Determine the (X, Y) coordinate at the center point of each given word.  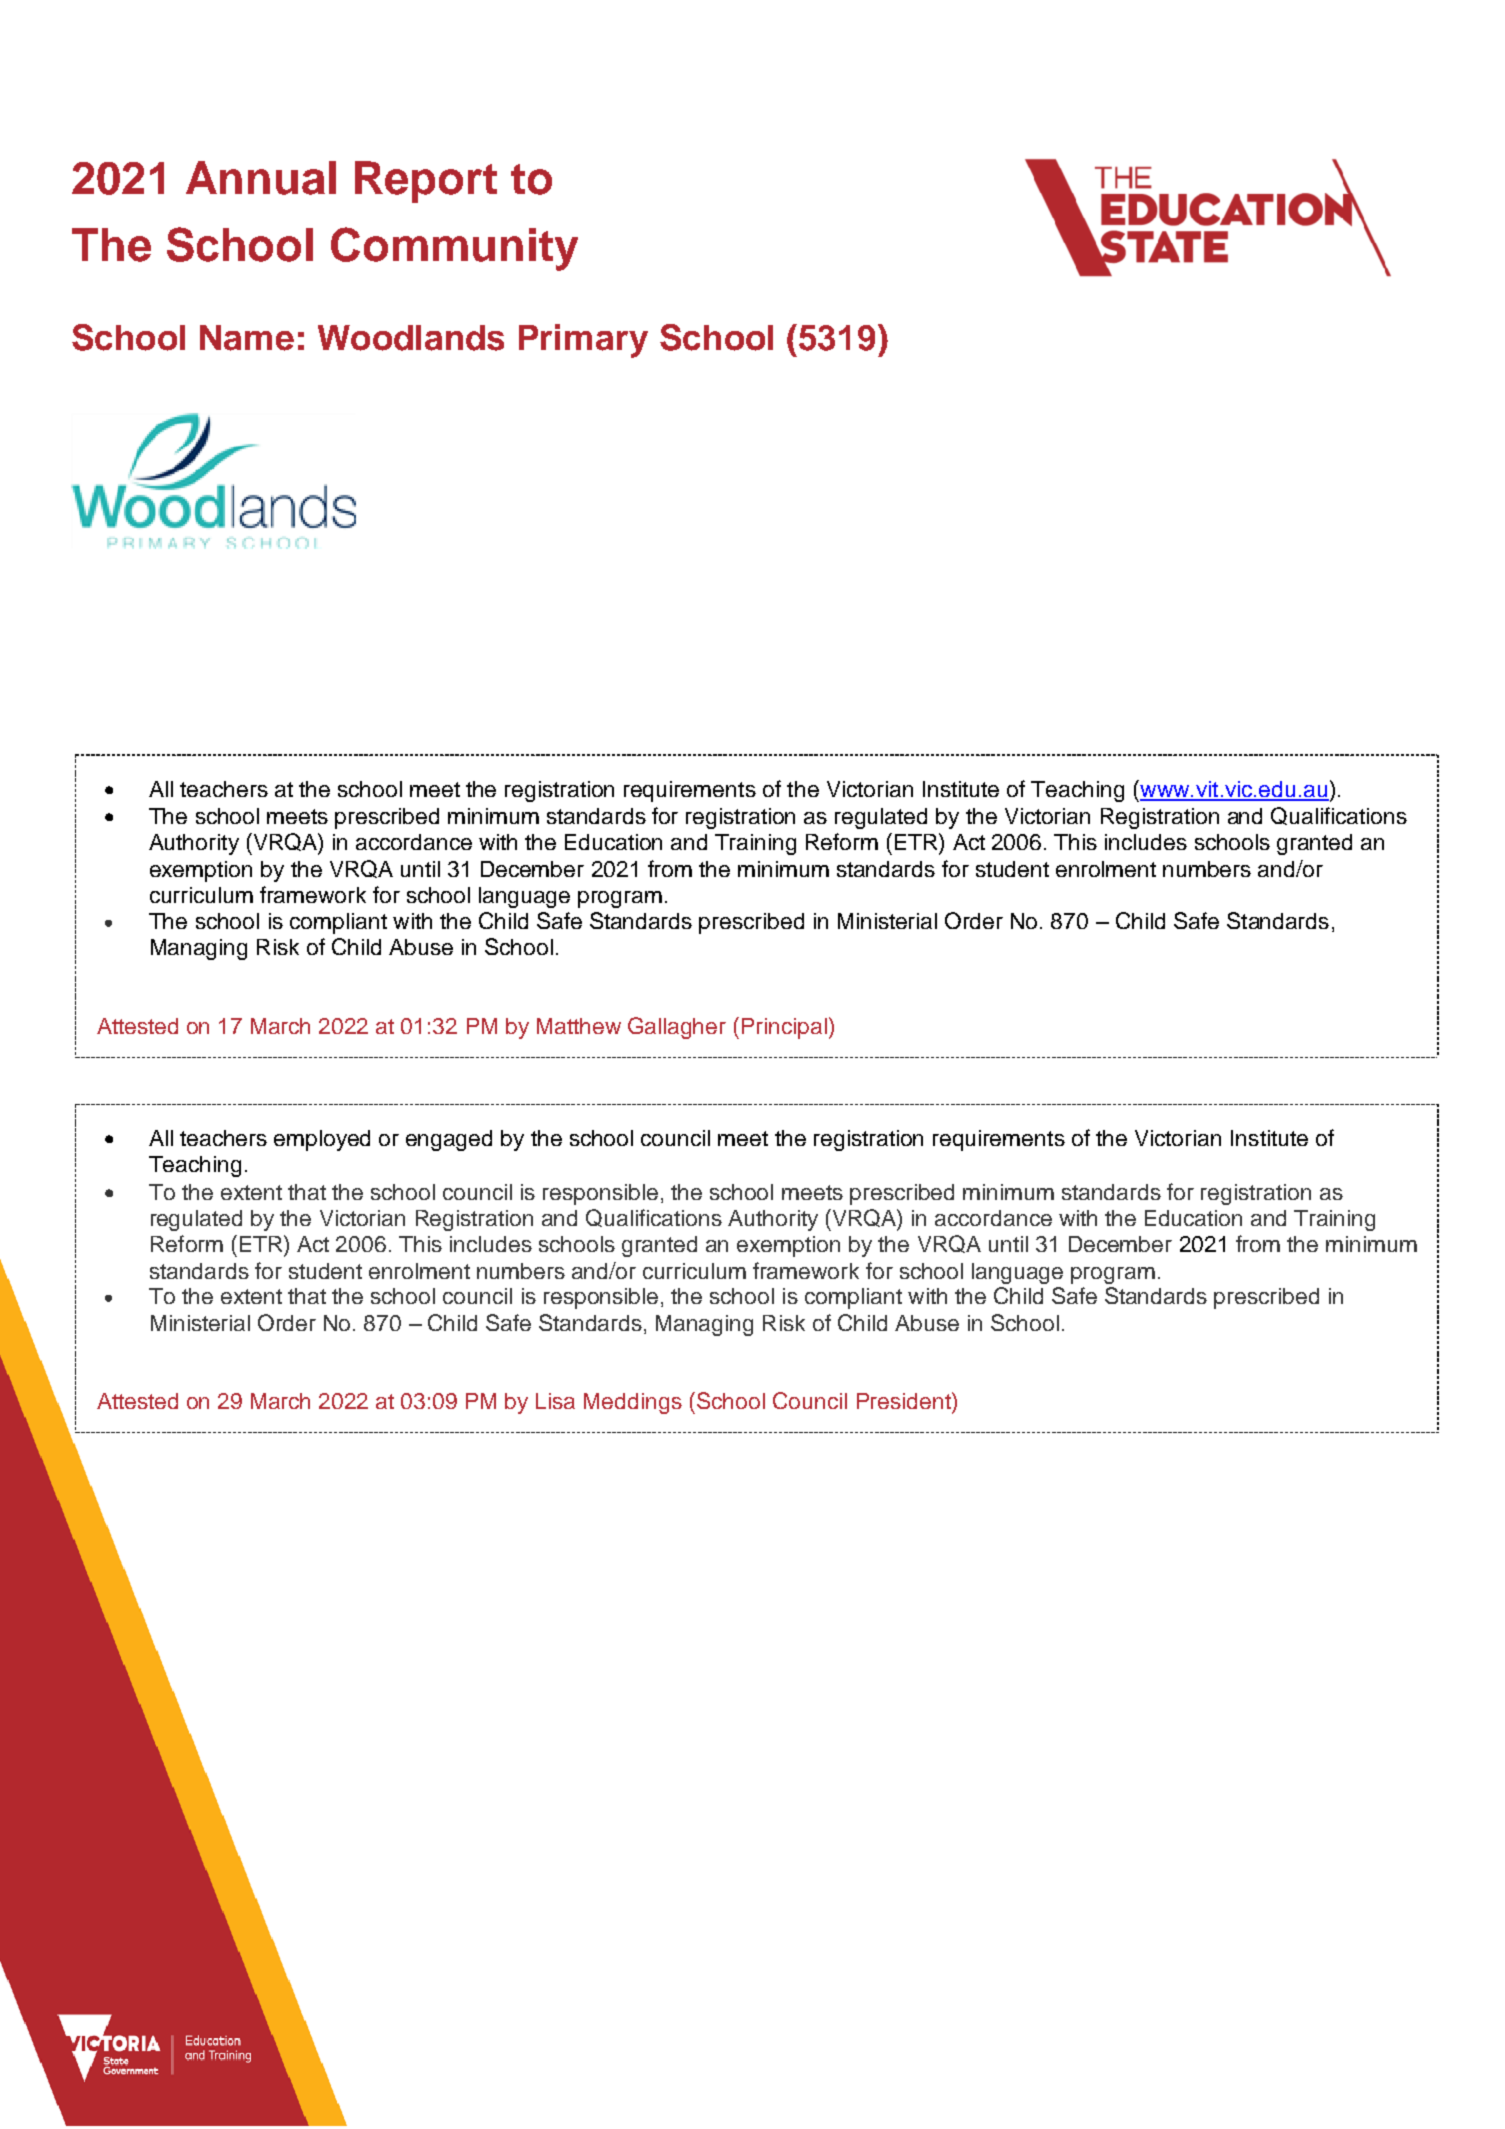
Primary (583, 341)
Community (454, 249)
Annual (261, 178)
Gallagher (677, 1028)
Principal (784, 1028)
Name (247, 338)
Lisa (555, 1401)
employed (322, 1140)
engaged (449, 1140)
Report (426, 182)
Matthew (579, 1026)
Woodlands (411, 338)
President (905, 1400)
